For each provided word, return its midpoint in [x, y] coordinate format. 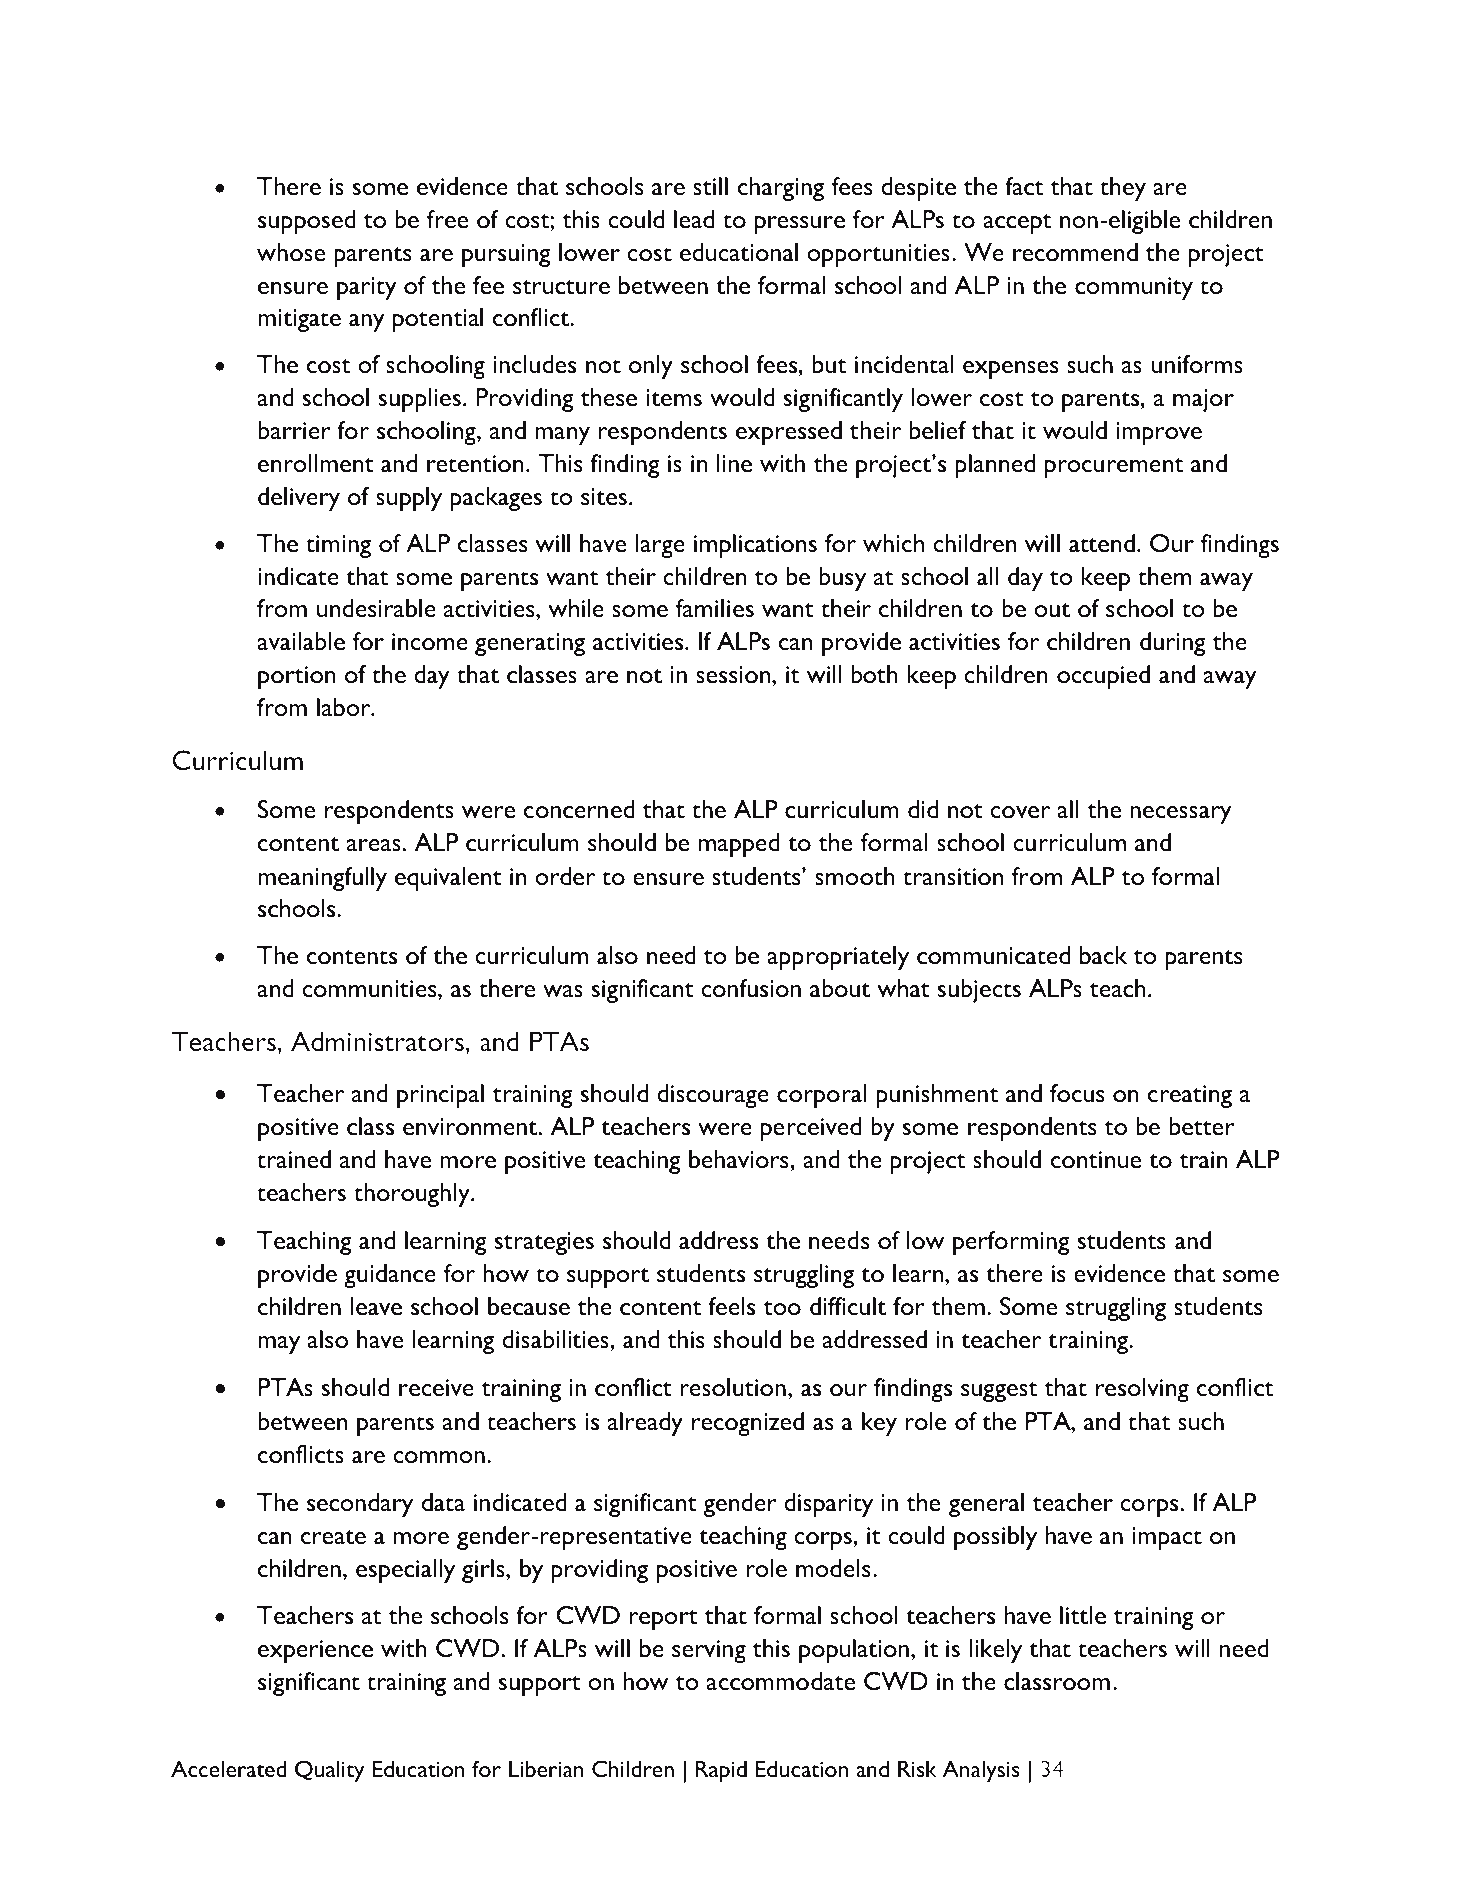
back [1103, 955]
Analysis [981, 1771]
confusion [751, 988]
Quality [329, 1771]
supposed [307, 222]
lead [694, 219]
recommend [1075, 252]
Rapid [721, 1771]
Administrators [377, 1041]
